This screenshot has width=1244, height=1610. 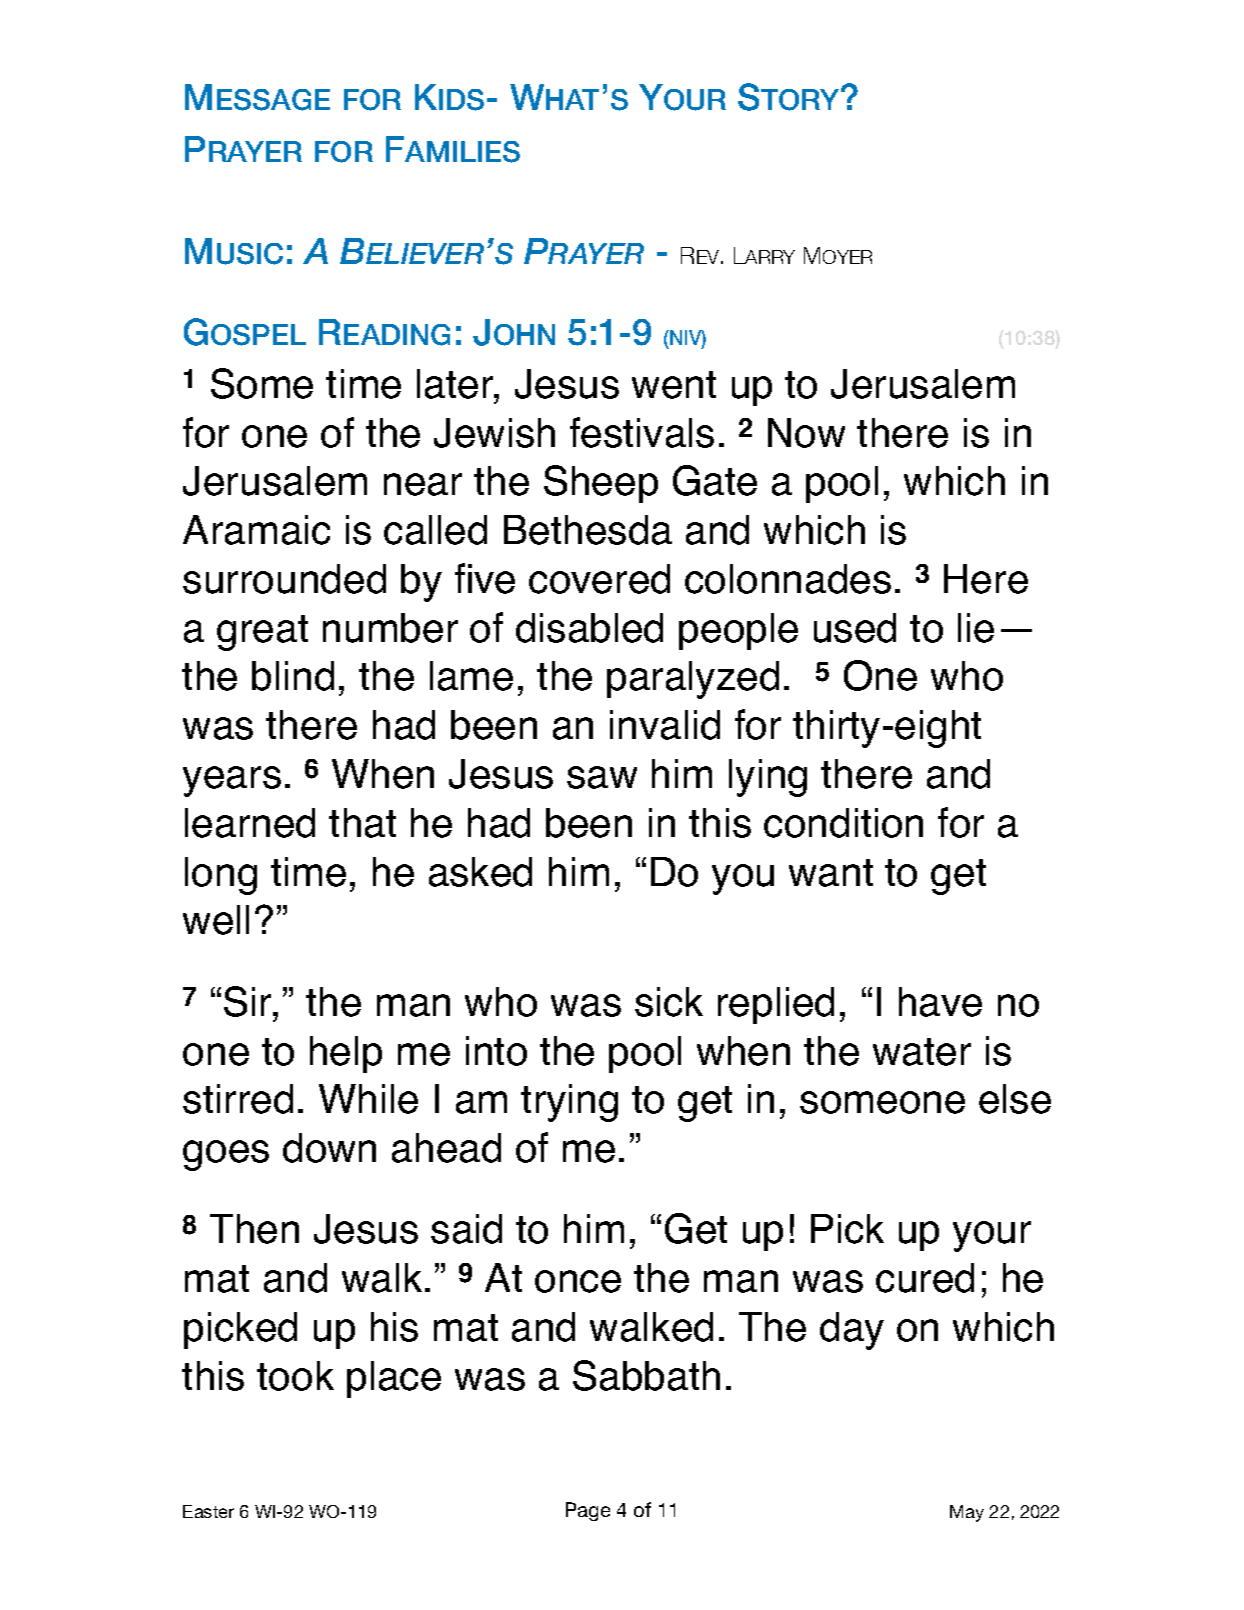 I want to click on Easter, so click(x=208, y=1511).
